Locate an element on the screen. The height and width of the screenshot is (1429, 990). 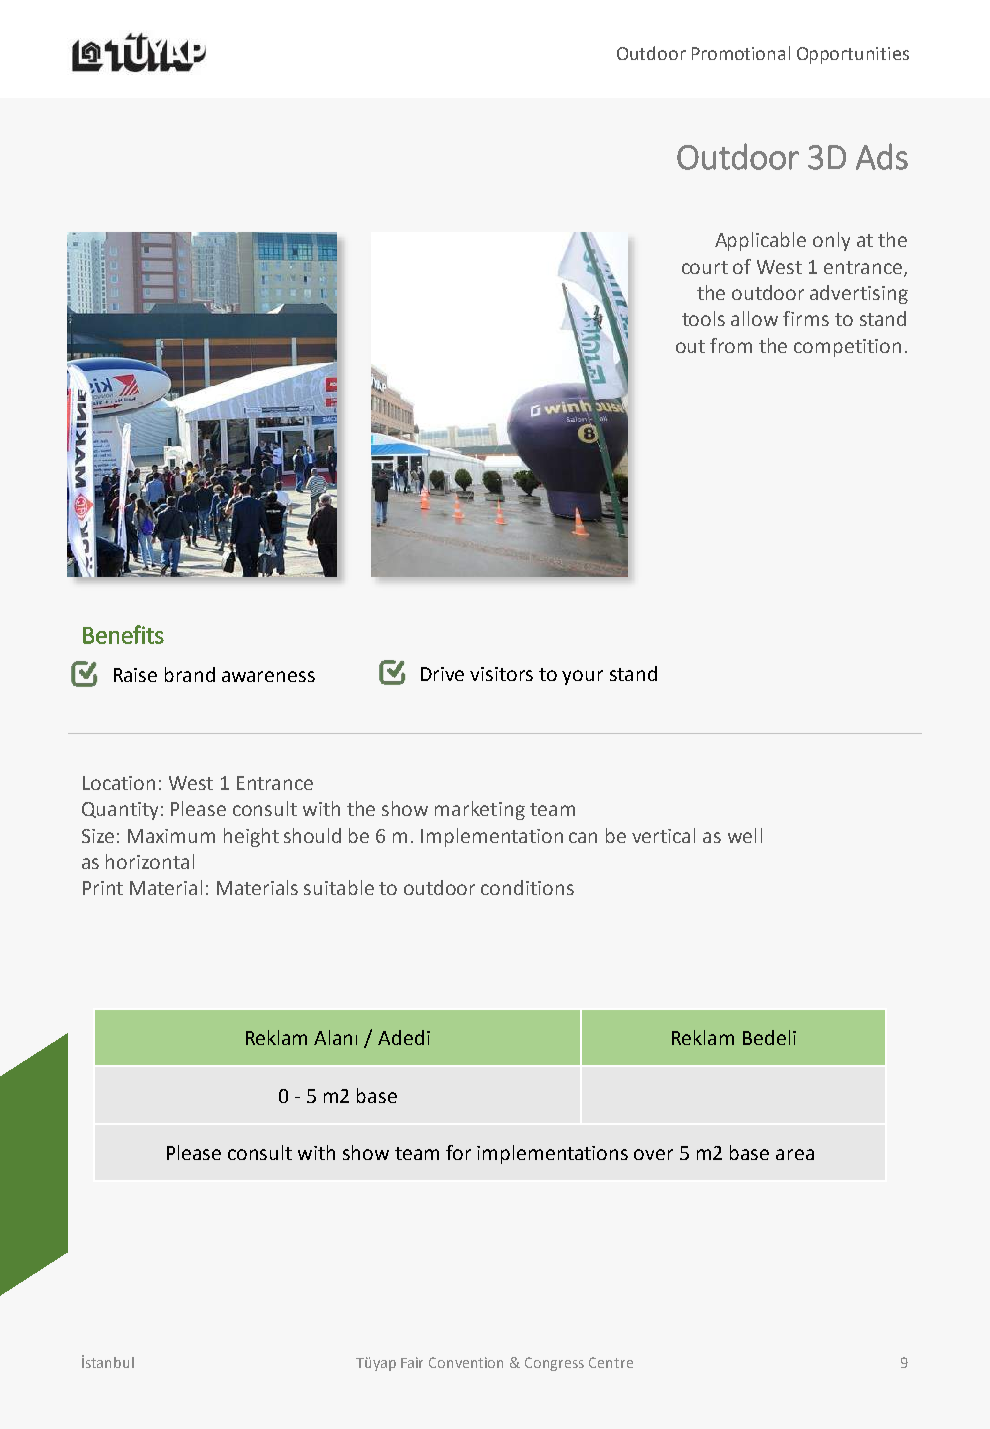
visitors is located at coordinates (501, 674).
